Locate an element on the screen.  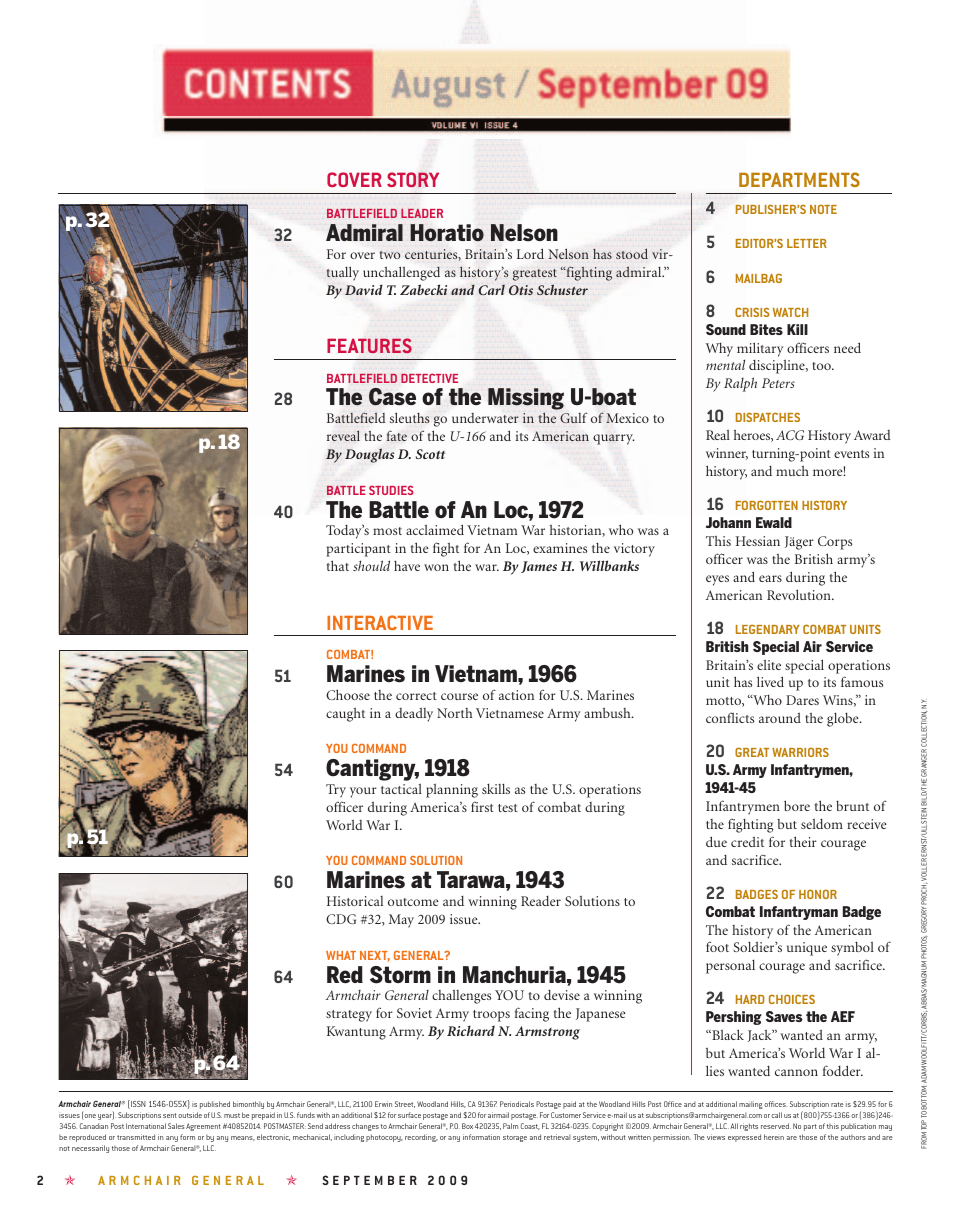
Sales is located at coordinates (176, 1126).
